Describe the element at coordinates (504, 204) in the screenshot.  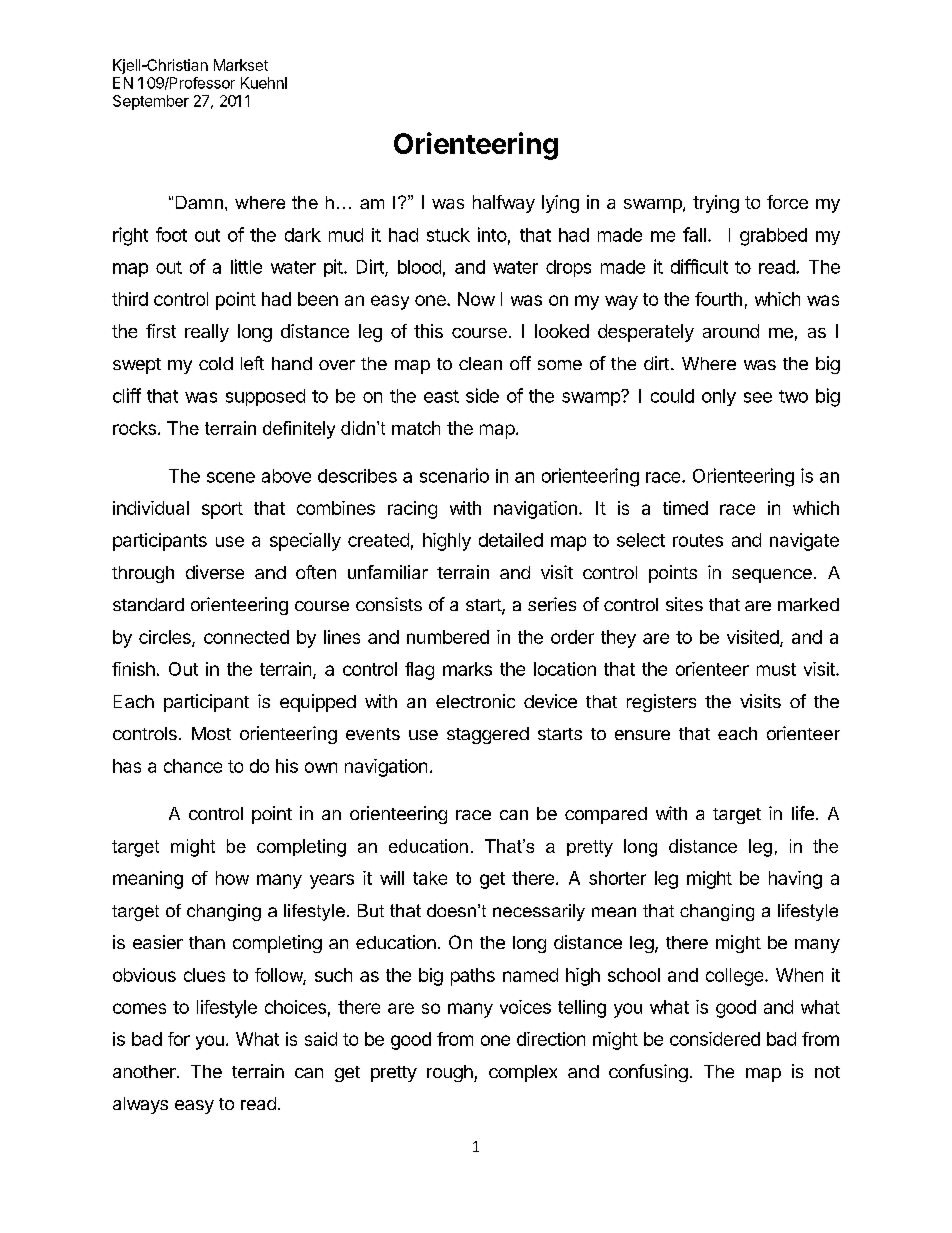
I see `halfway` at that location.
